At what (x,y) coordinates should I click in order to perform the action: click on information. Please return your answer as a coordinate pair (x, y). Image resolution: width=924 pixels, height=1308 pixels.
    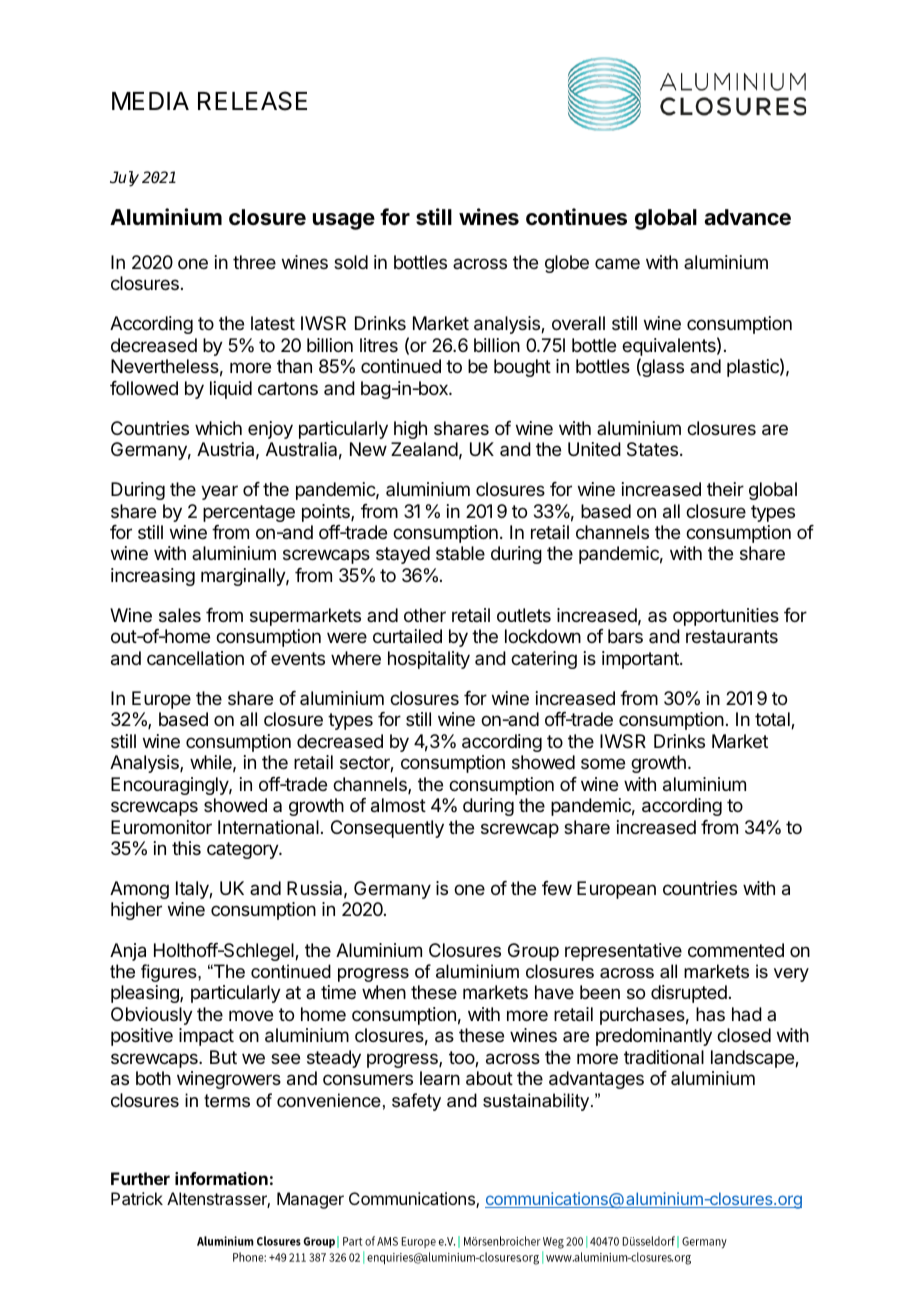
    Looking at the image, I should click on (221, 1178).
